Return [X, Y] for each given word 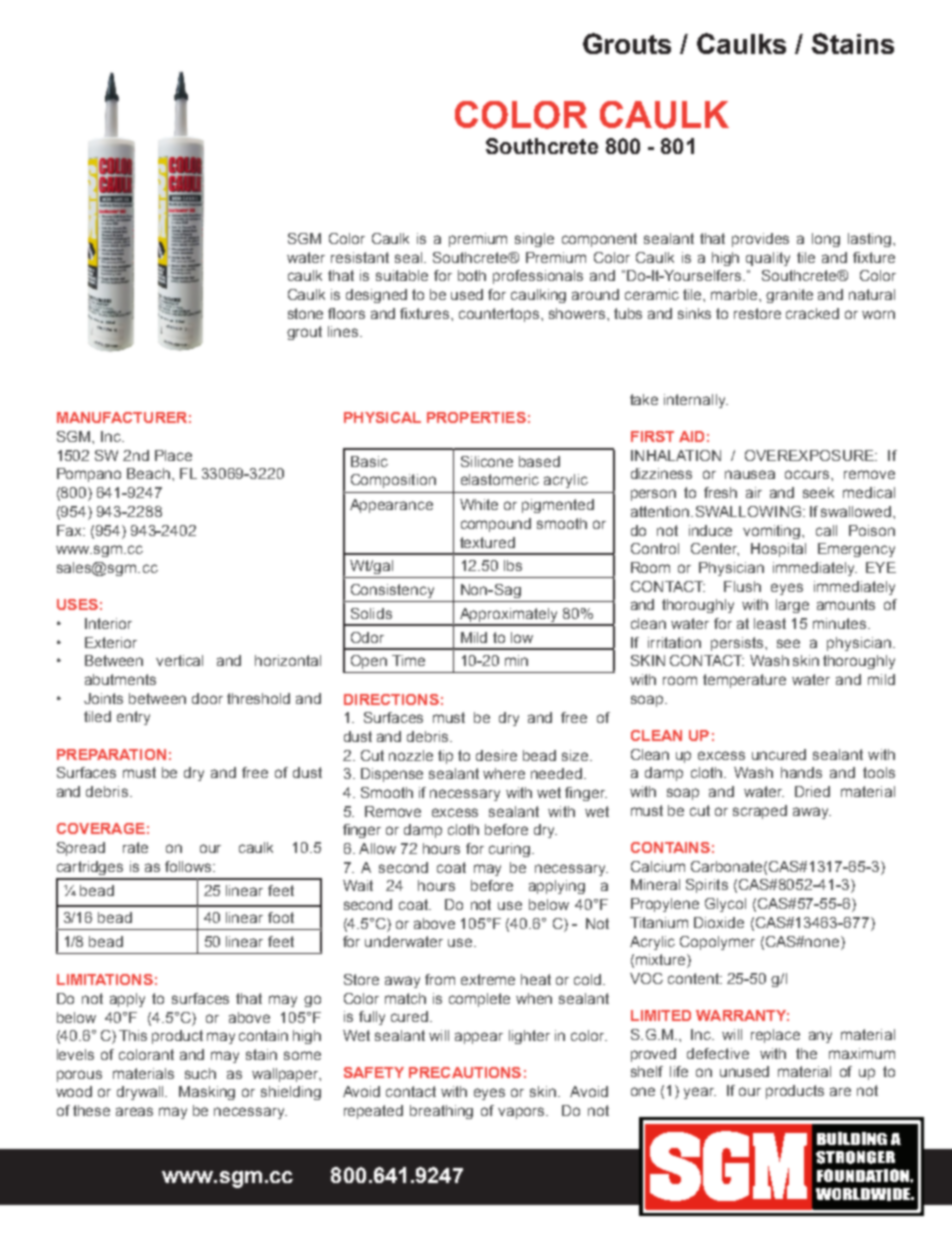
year [700, 1093]
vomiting [773, 532]
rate [135, 847]
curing [509, 850]
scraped [760, 812]
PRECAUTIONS [465, 1072]
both [472, 275]
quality [768, 259]
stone [305, 313]
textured [487, 542]
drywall [141, 1093]
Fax [70, 530]
